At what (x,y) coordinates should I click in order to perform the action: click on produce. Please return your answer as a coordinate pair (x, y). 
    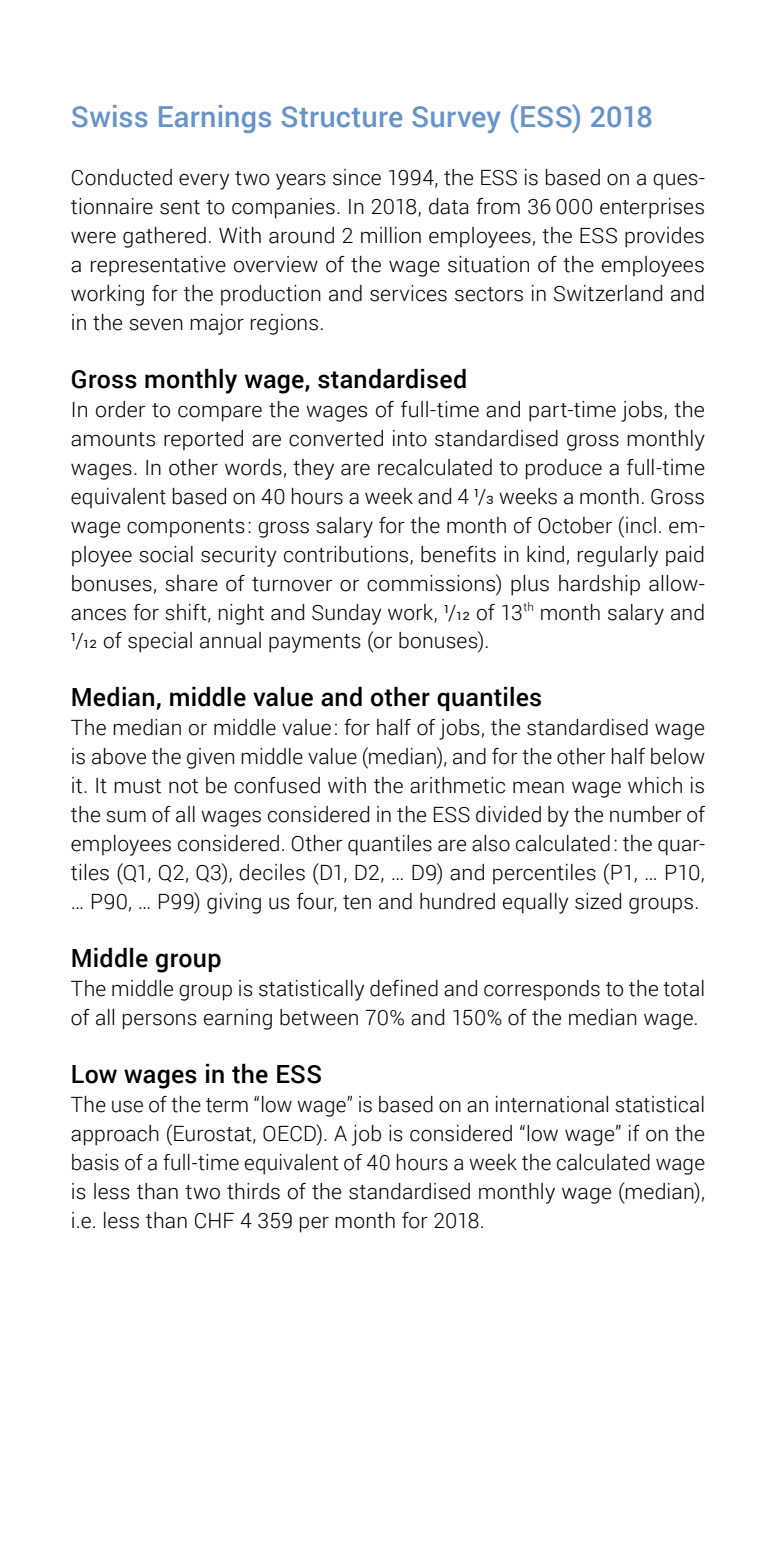
    Looking at the image, I should click on (564, 469).
